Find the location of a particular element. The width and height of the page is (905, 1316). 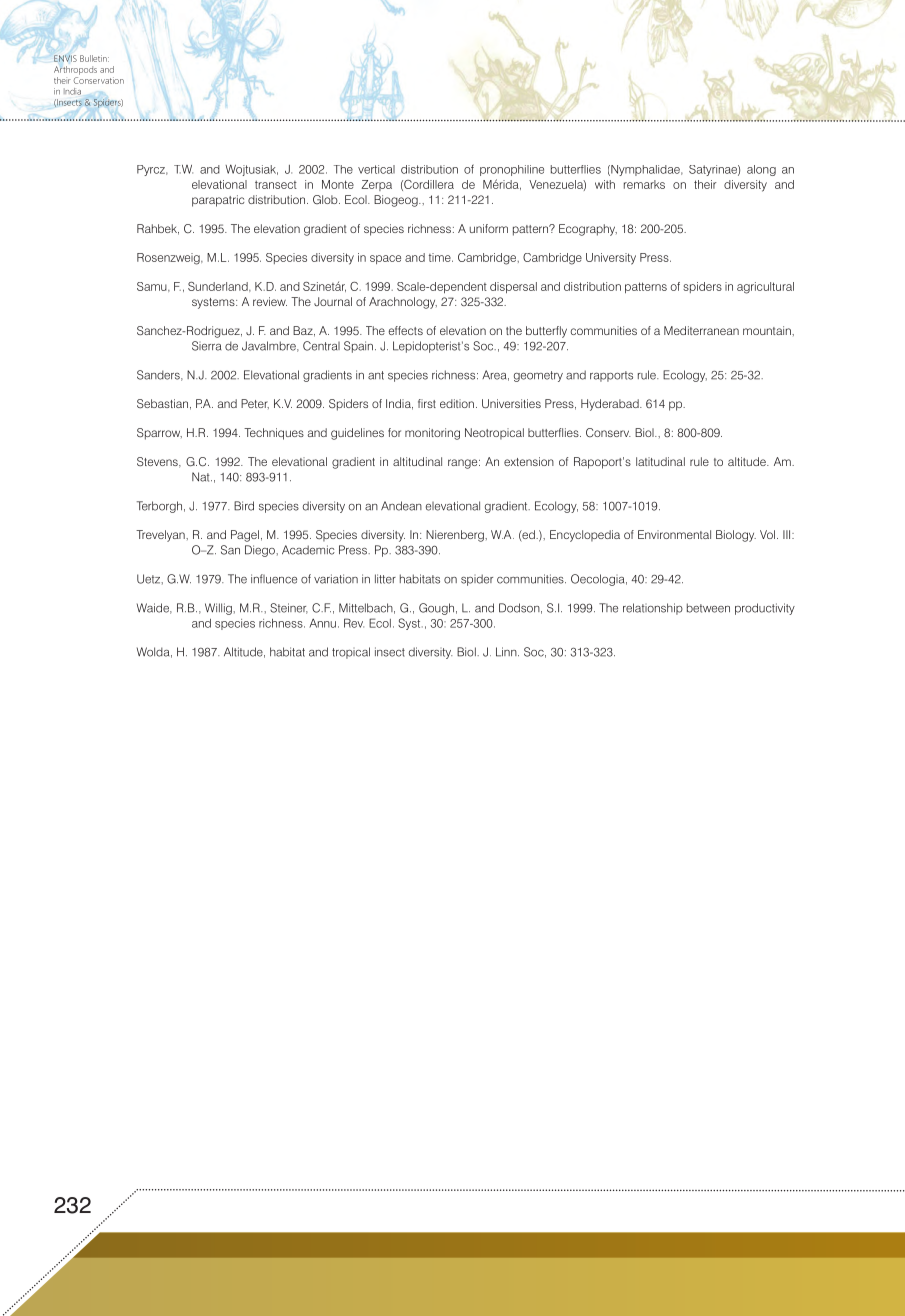

along is located at coordinates (761, 170).
